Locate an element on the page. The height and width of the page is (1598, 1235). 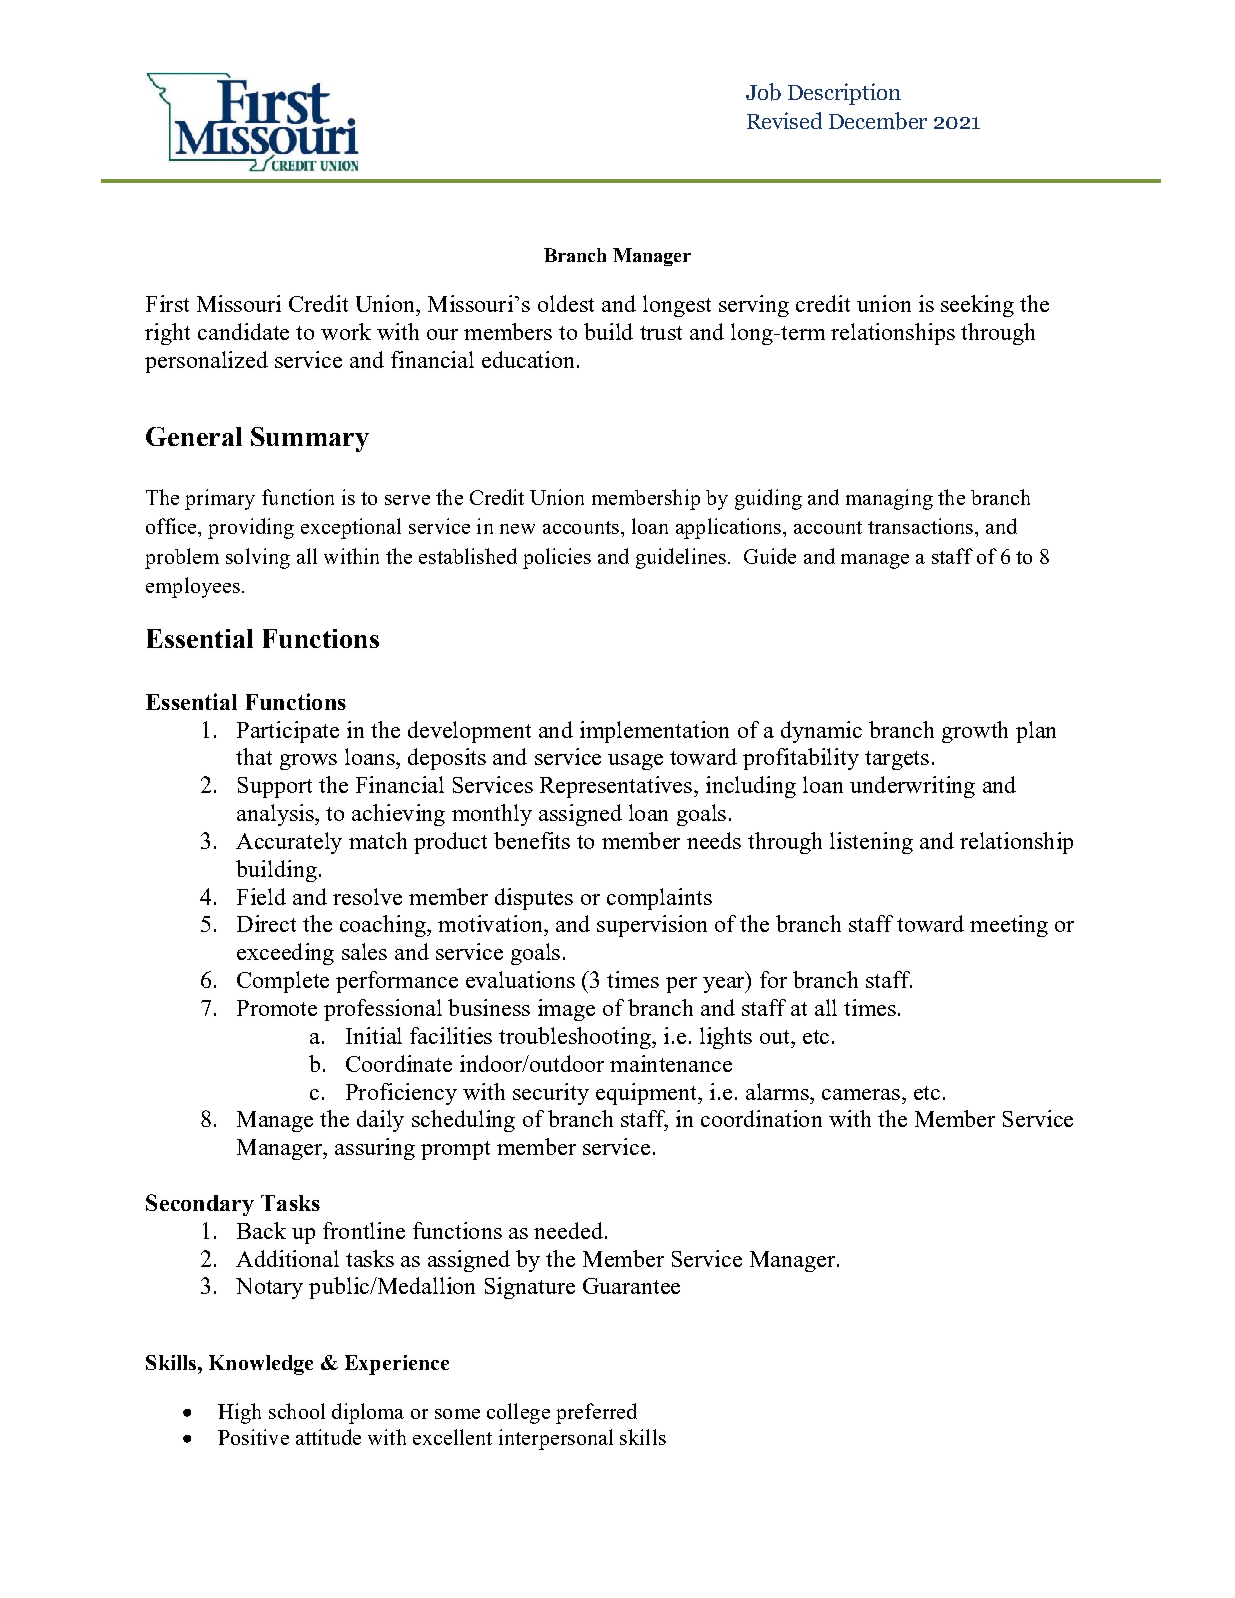
First is located at coordinates (167, 303).
